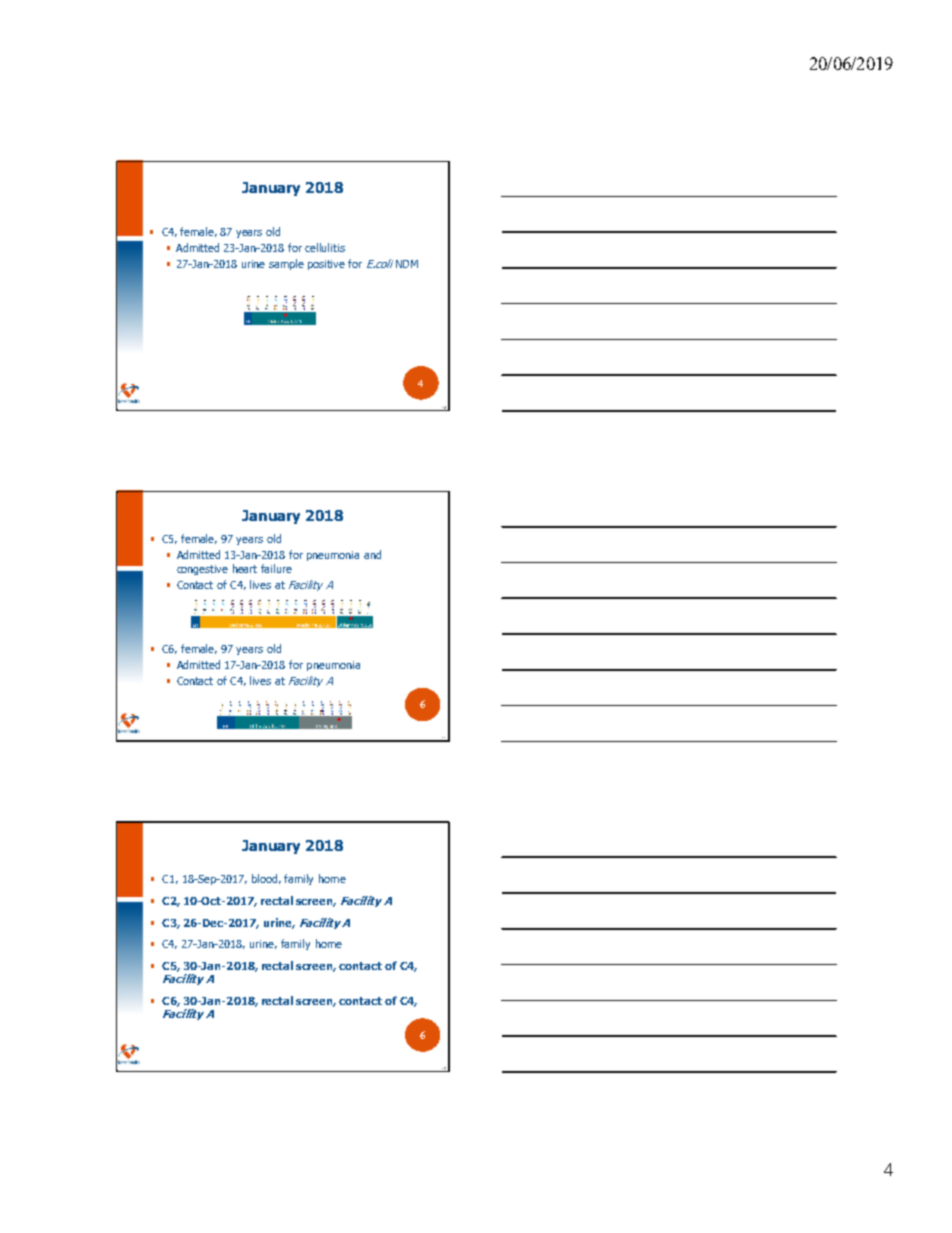 The image size is (952, 1233). What do you see at coordinates (202, 570) in the screenshot?
I see `congestive` at bounding box center [202, 570].
